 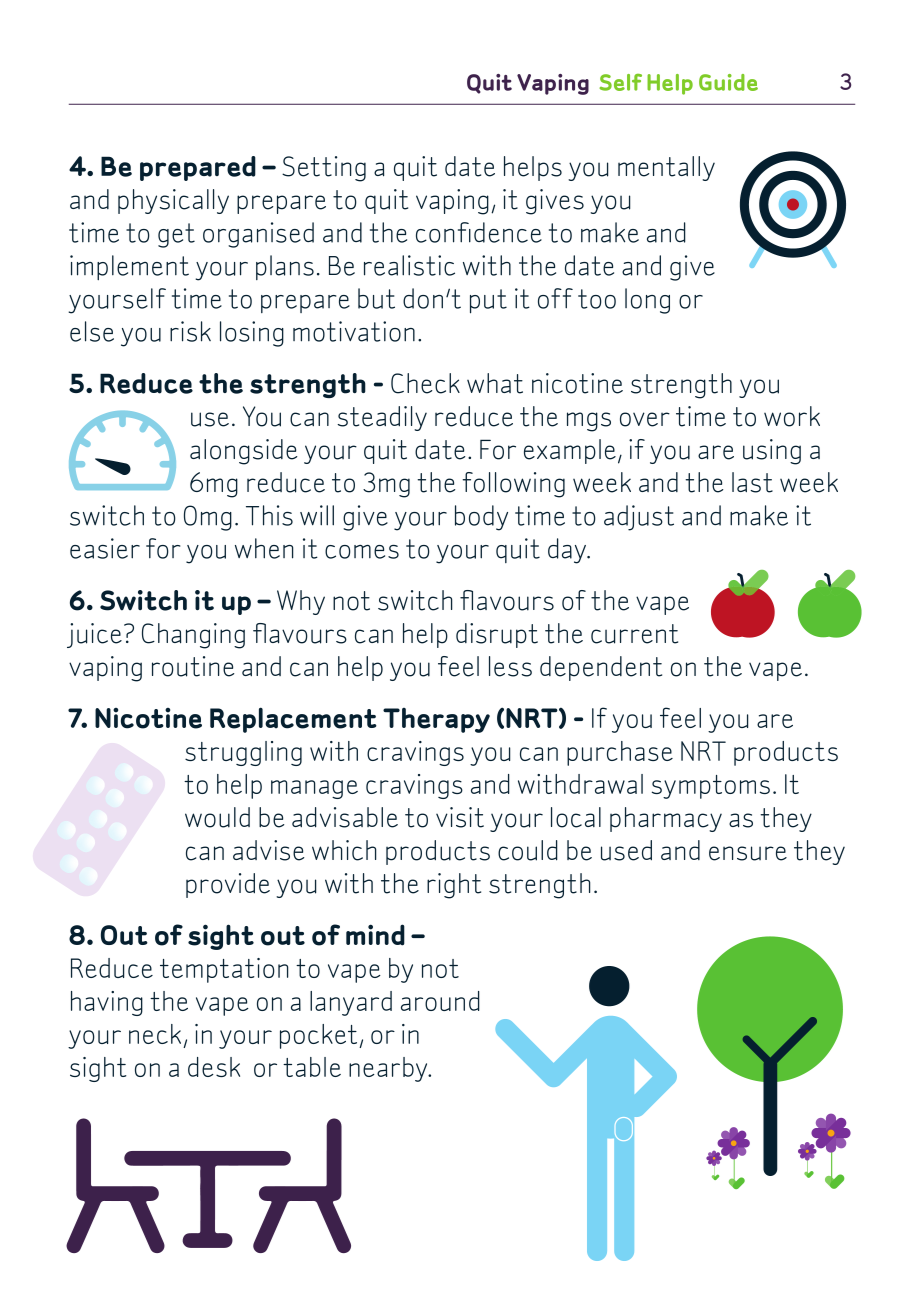 What do you see at coordinates (324, 169) in the document?
I see `Setting` at bounding box center [324, 169].
